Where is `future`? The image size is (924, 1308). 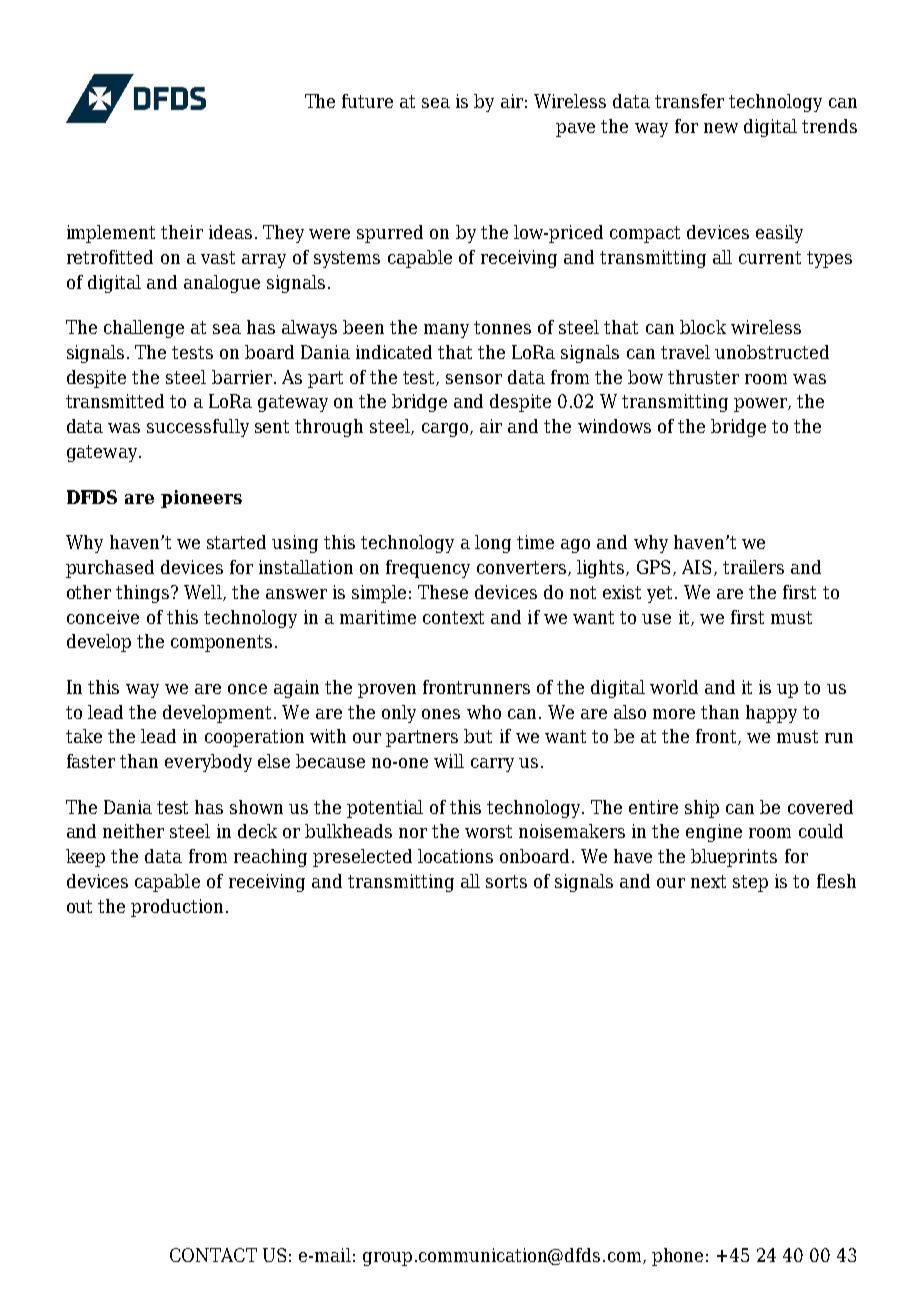 future is located at coordinates (367, 101).
